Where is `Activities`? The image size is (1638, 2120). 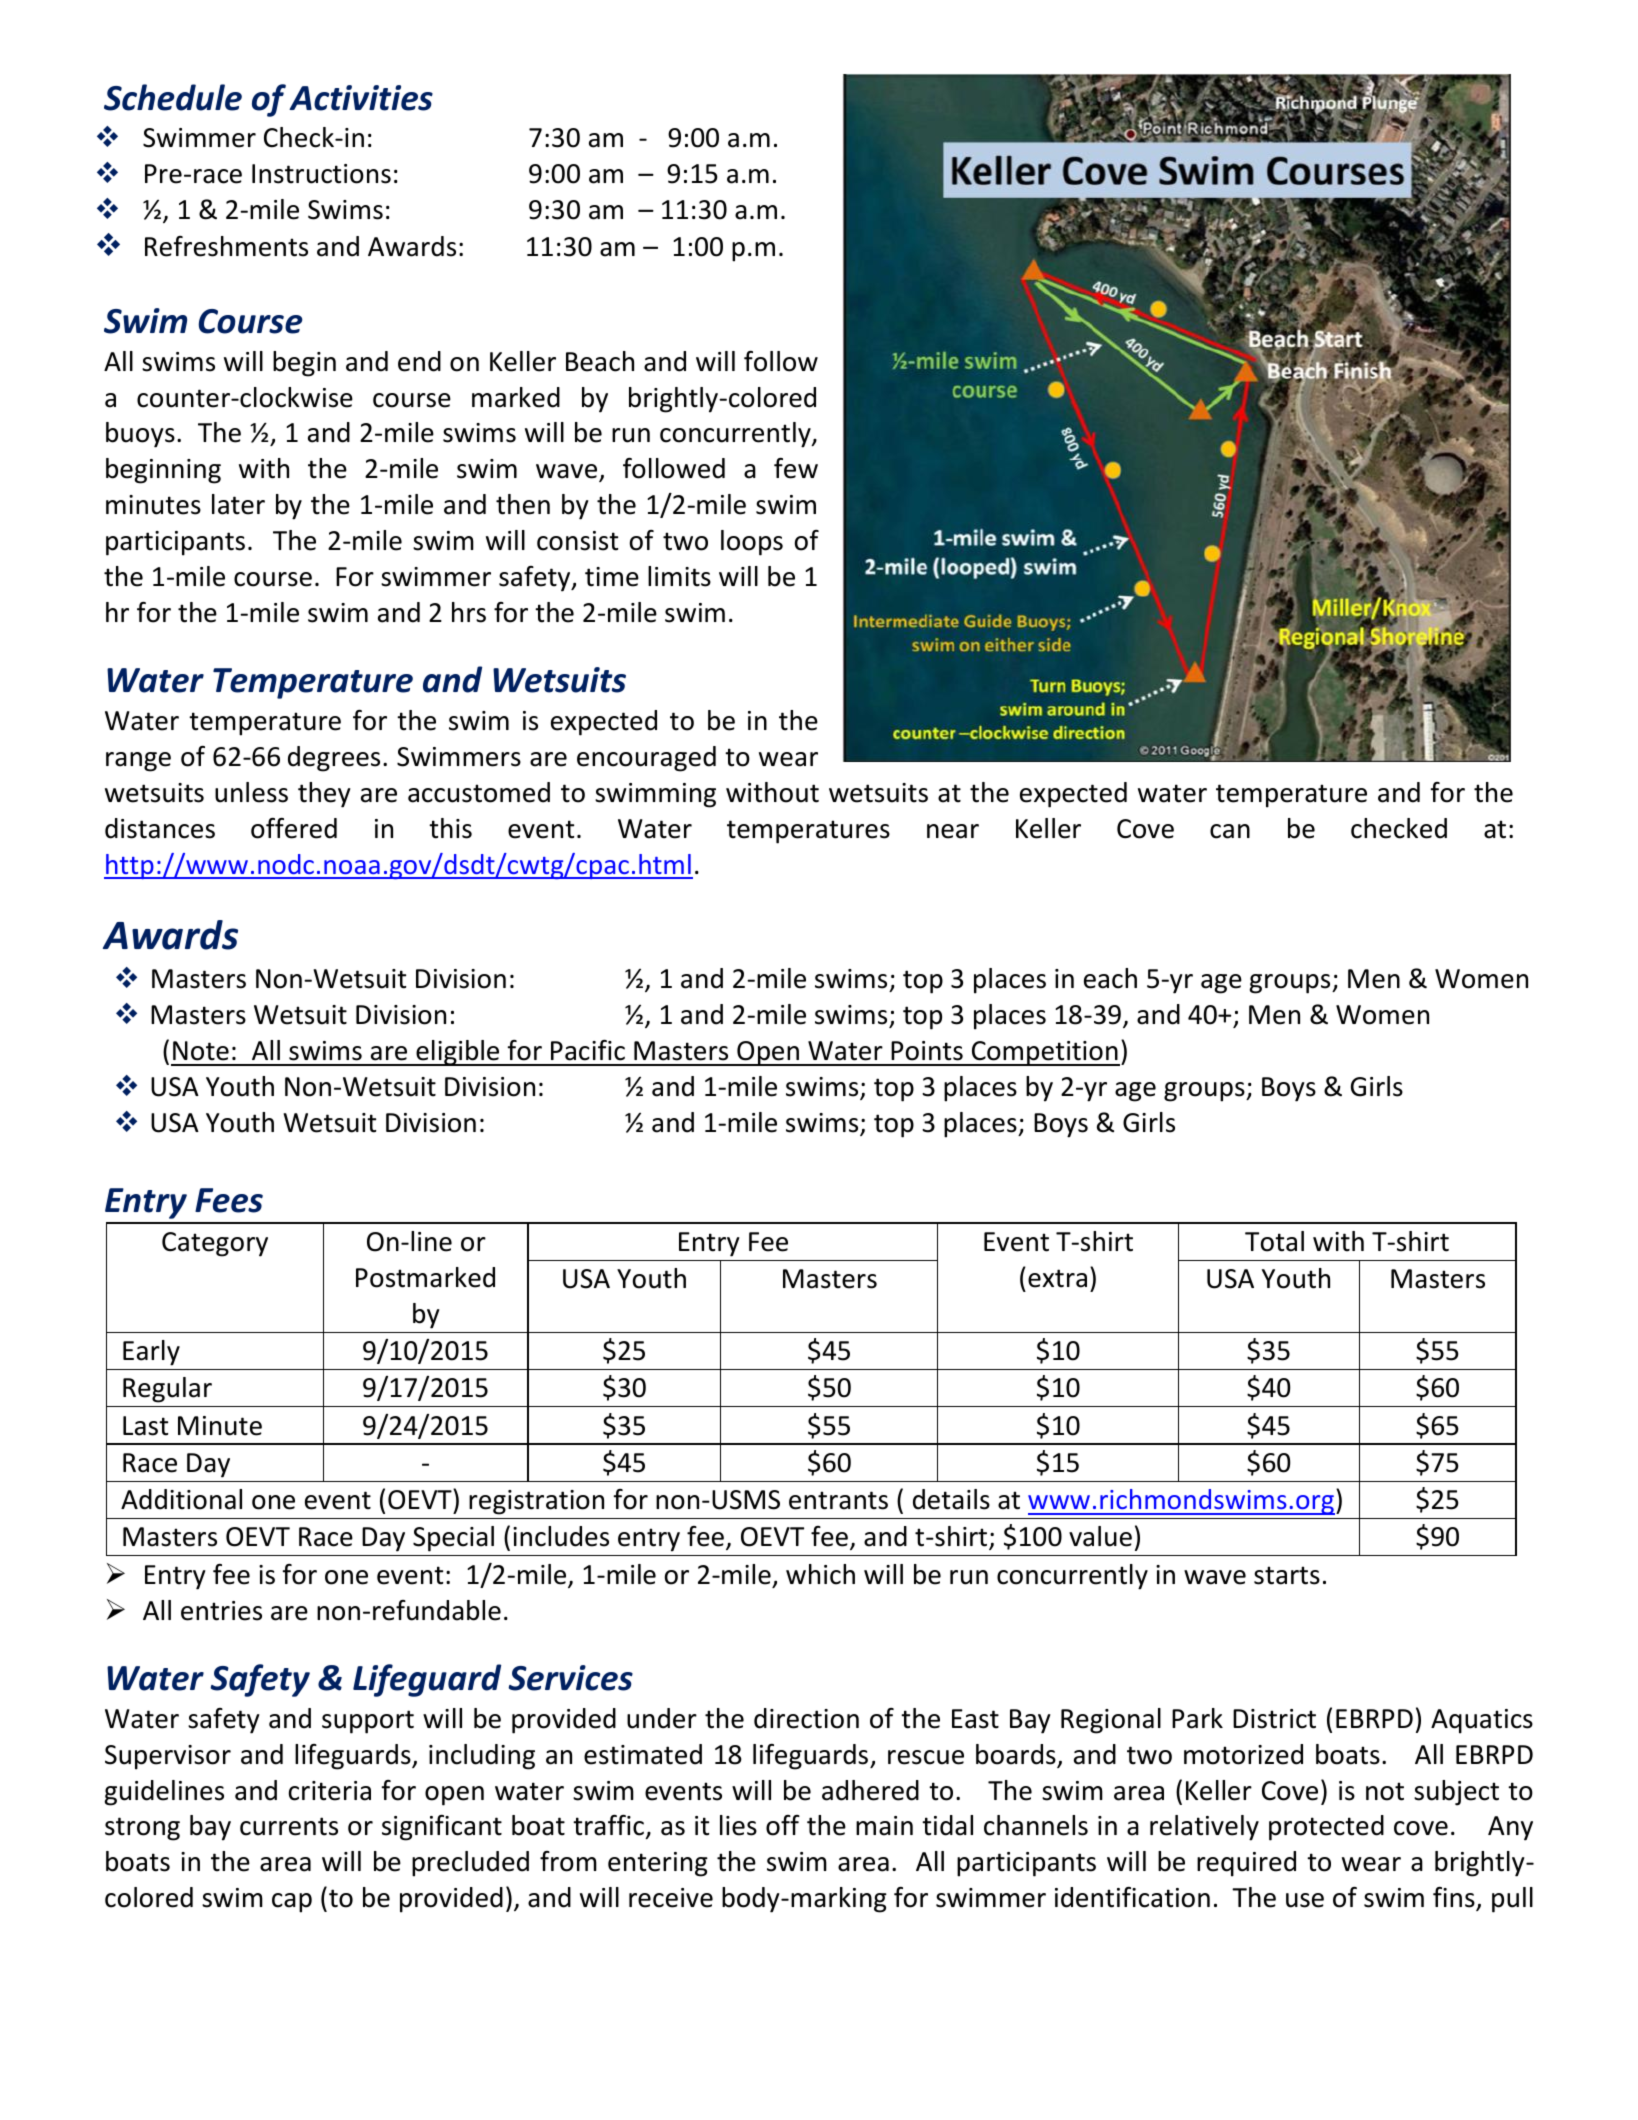
Activities is located at coordinates (361, 98).
